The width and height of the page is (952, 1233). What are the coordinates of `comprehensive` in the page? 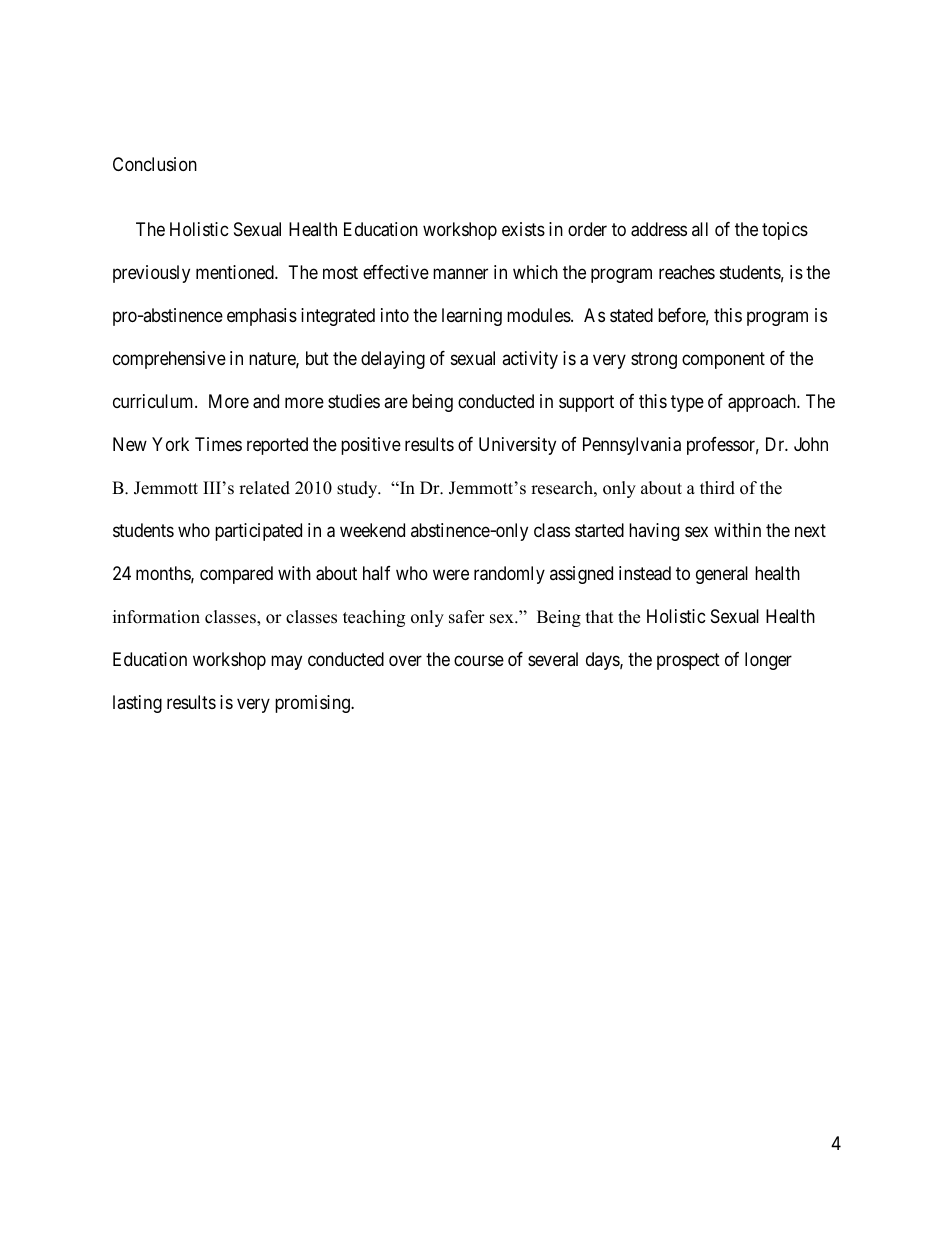 It's located at (169, 360).
